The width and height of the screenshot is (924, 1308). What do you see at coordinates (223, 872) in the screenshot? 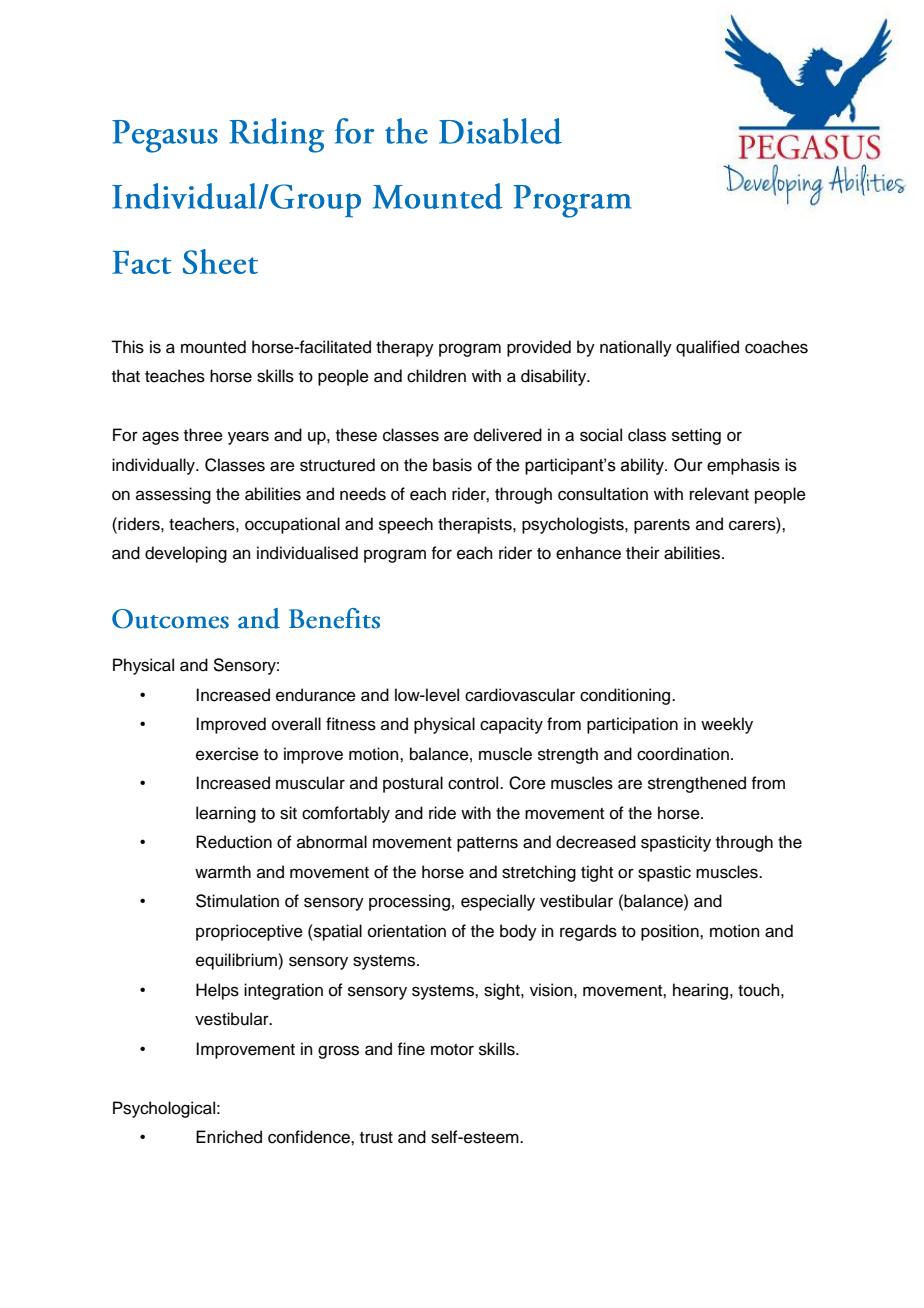
I see `warmth` at bounding box center [223, 872].
